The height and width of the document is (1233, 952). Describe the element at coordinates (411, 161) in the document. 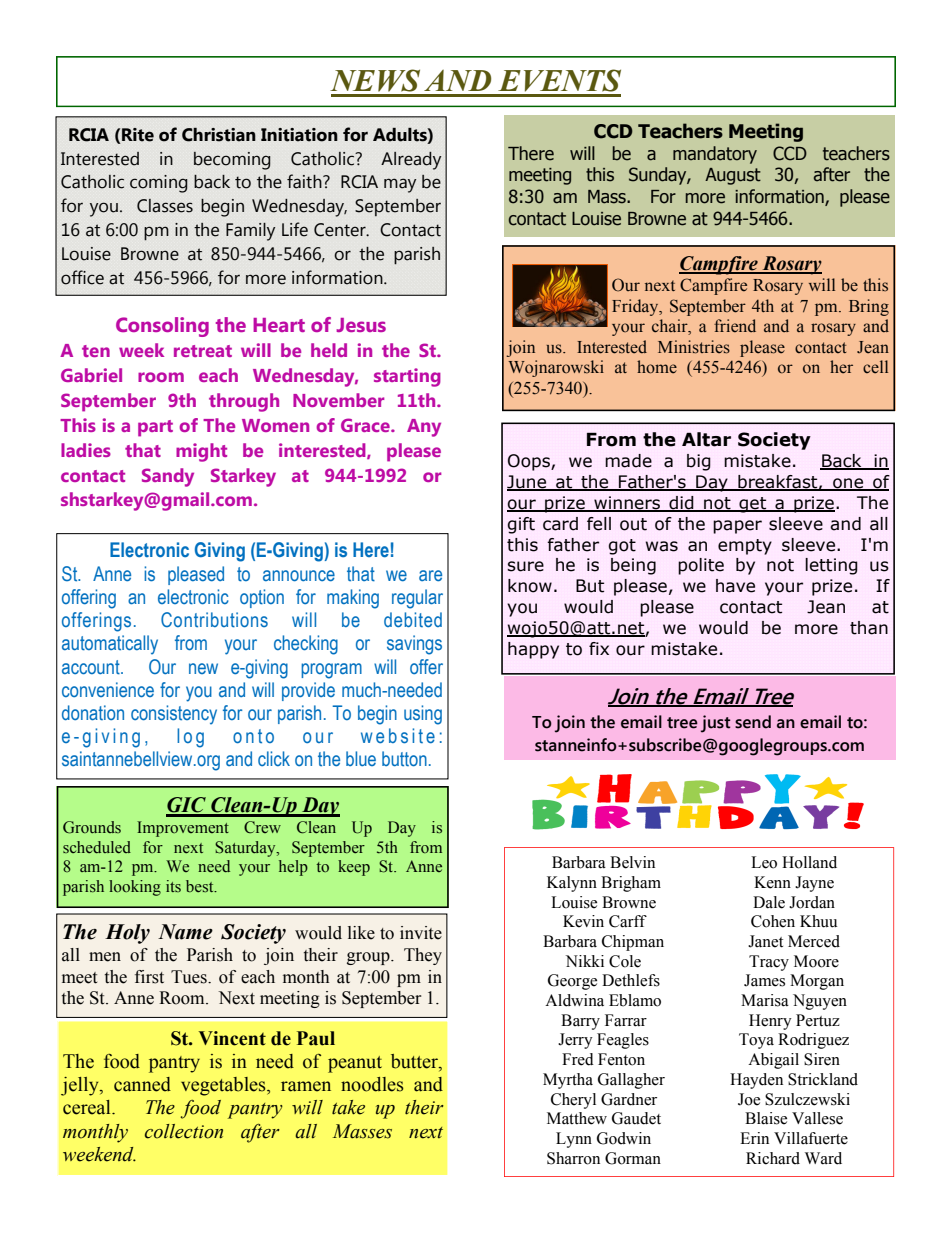

I see `Already` at that location.
